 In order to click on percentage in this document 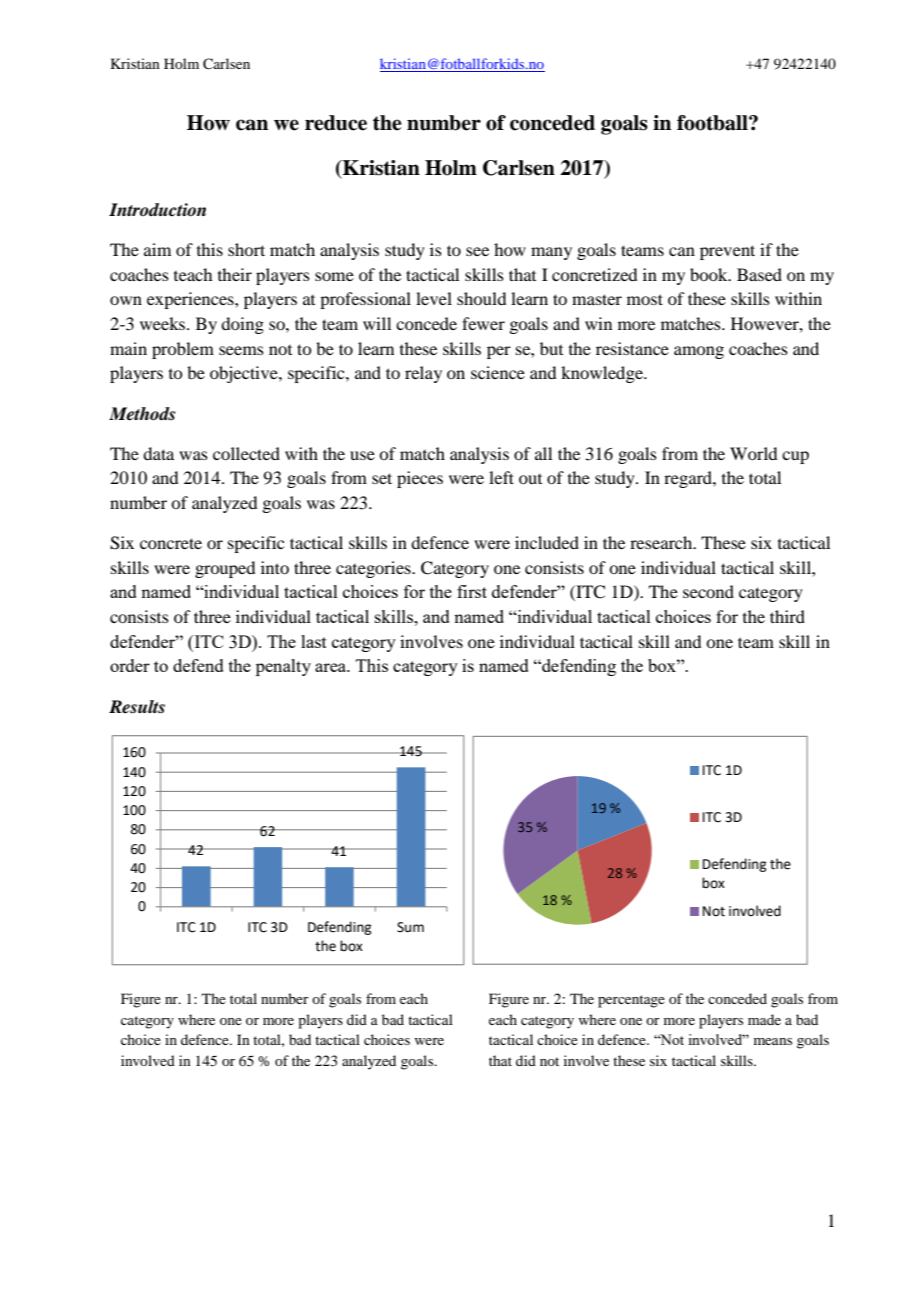, I will do `click(631, 1001)`.
